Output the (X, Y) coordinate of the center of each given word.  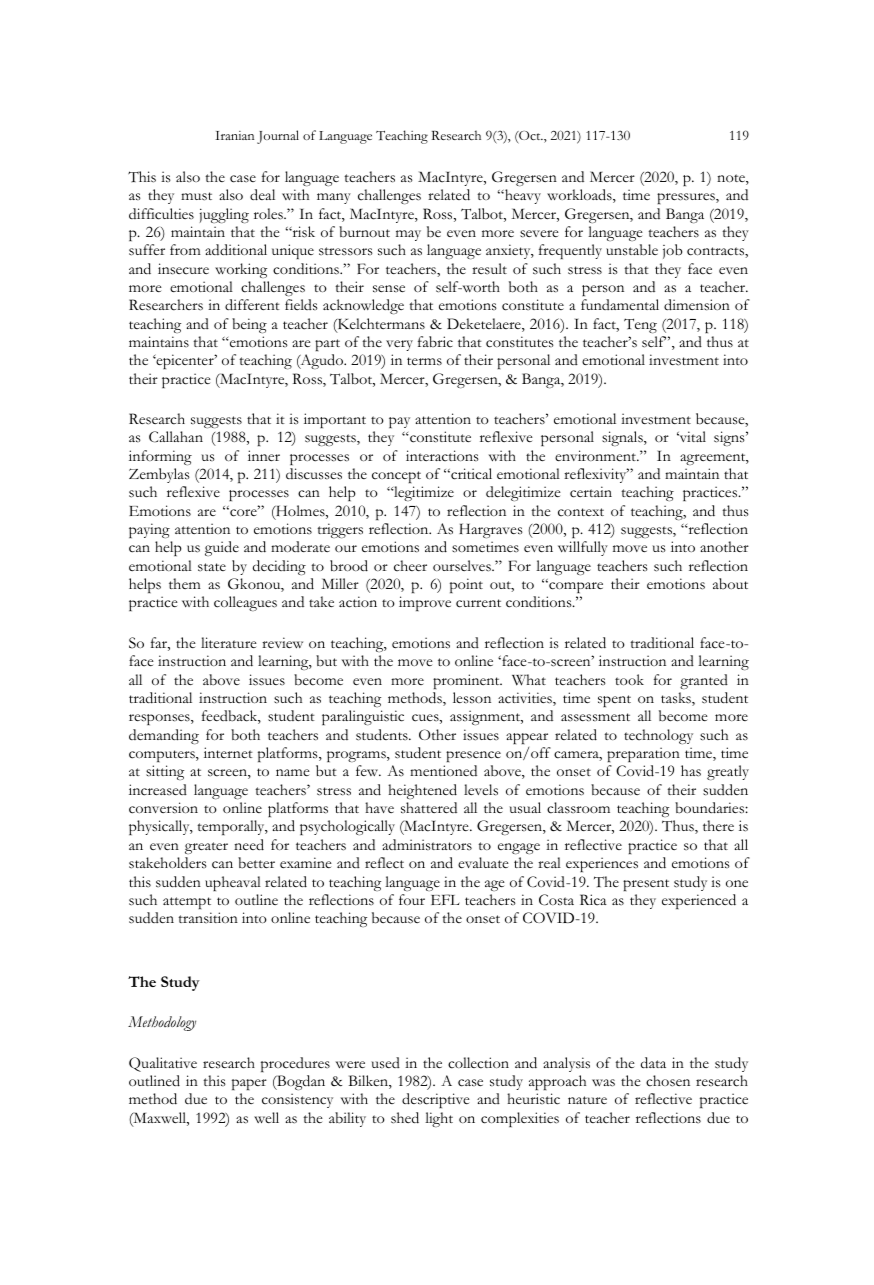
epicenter (185, 361)
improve (425, 603)
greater (206, 848)
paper (249, 1084)
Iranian (234, 135)
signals (623, 438)
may (408, 235)
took (629, 679)
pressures (687, 198)
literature (229, 642)
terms (424, 361)
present (646, 885)
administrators (427, 845)
